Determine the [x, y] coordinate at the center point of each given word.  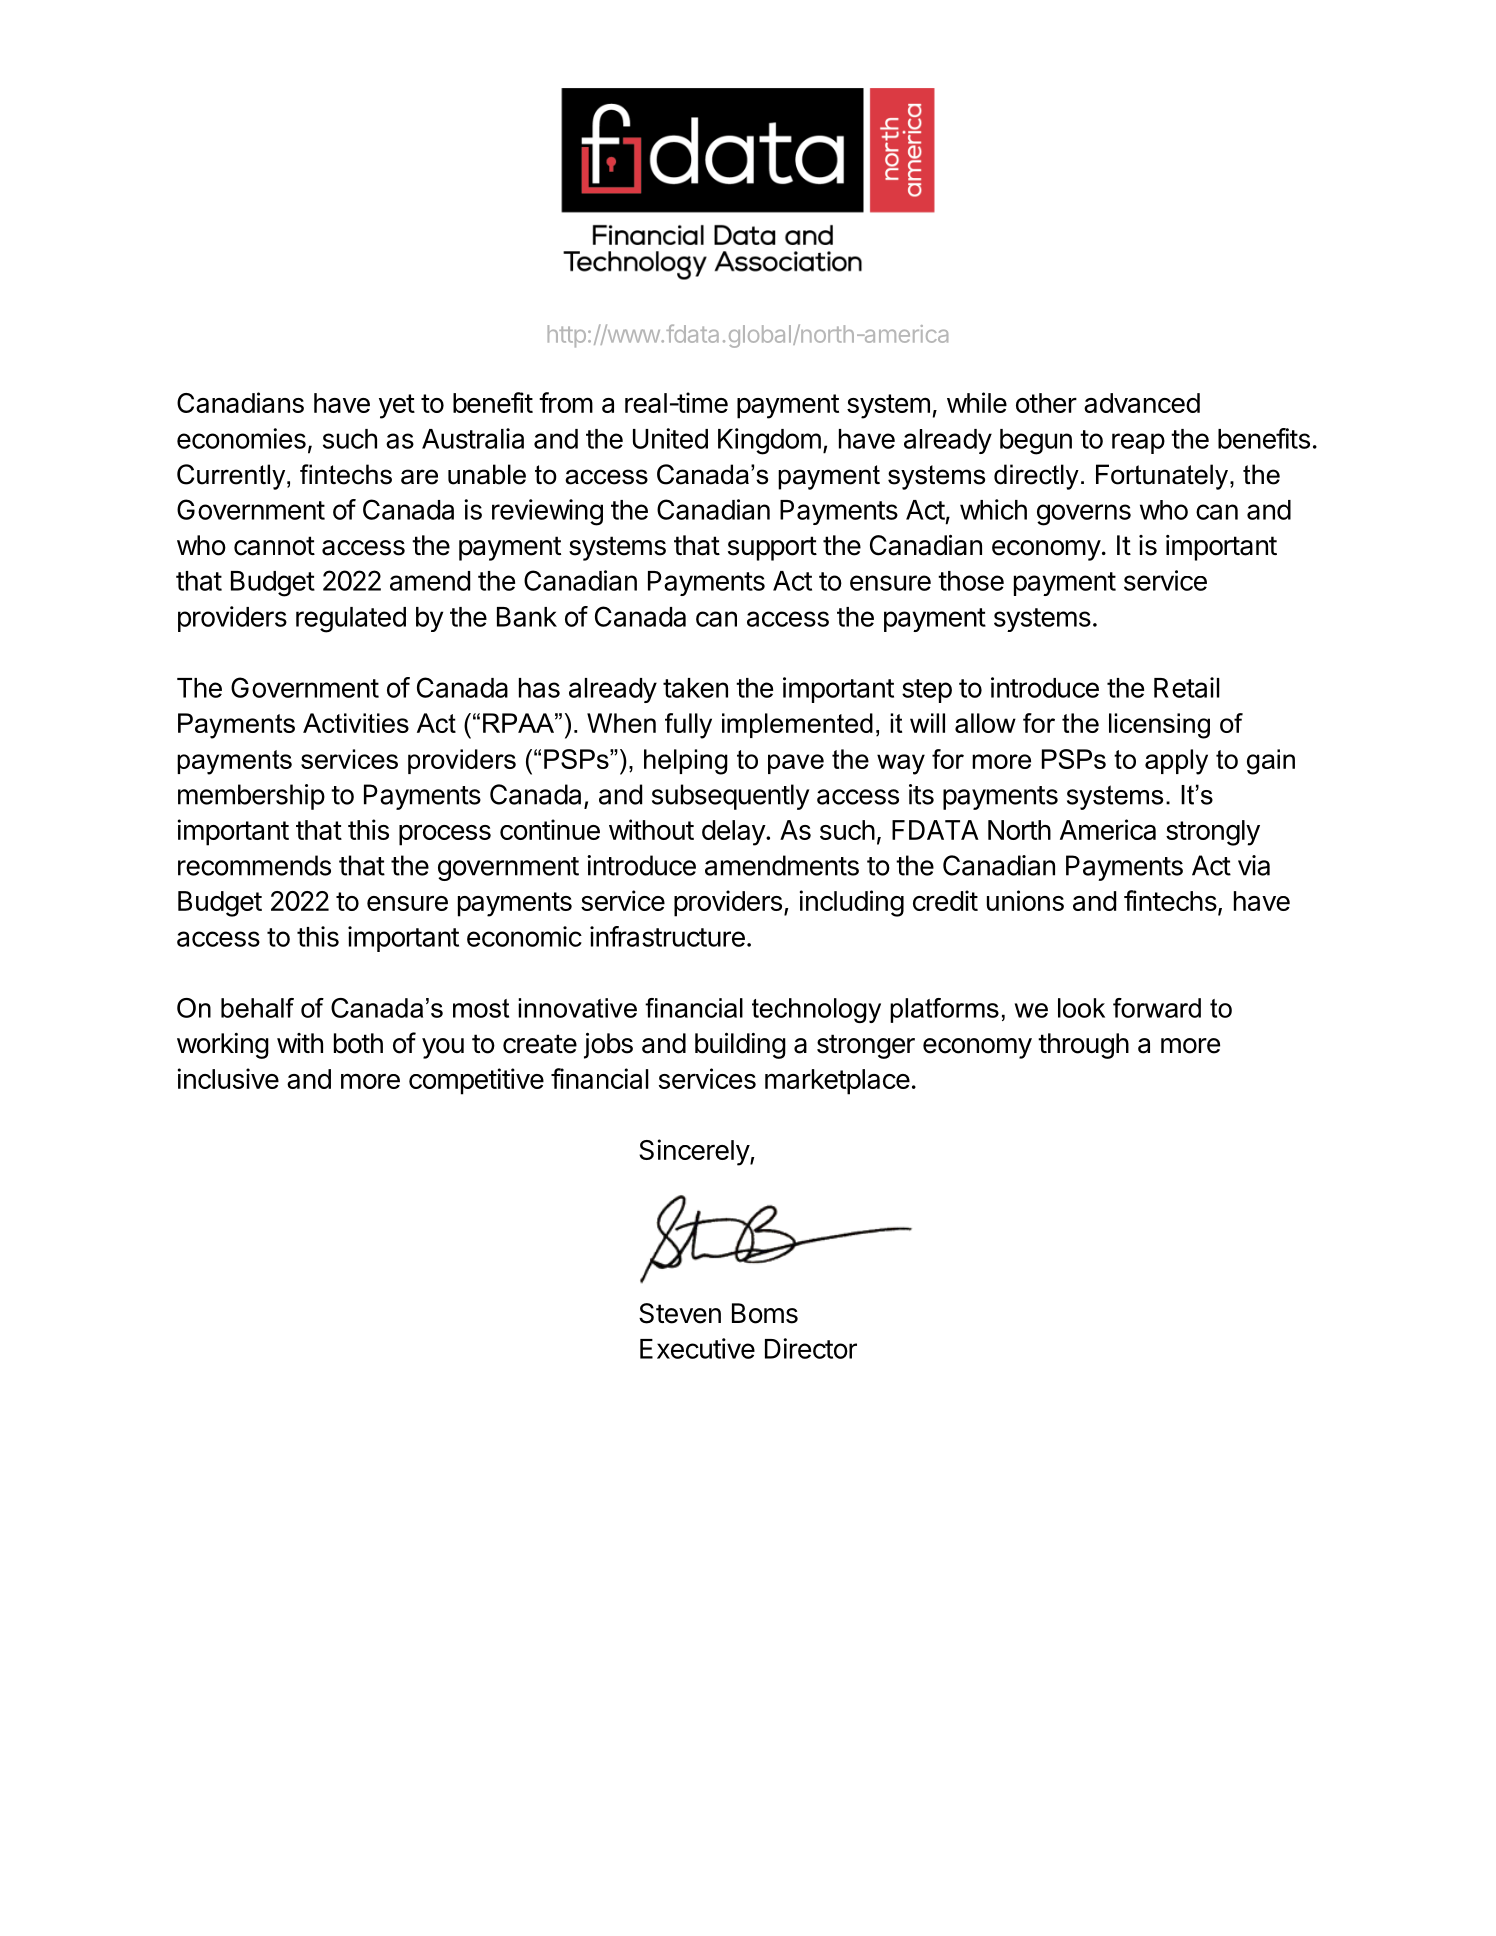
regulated [351, 620]
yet [397, 406]
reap [1138, 443]
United [670, 438]
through [1083, 1046]
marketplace [837, 1082]
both [358, 1043]
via [1254, 865]
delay [734, 833]
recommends [254, 865]
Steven [680, 1313]
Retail [1187, 687]
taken [695, 688]
